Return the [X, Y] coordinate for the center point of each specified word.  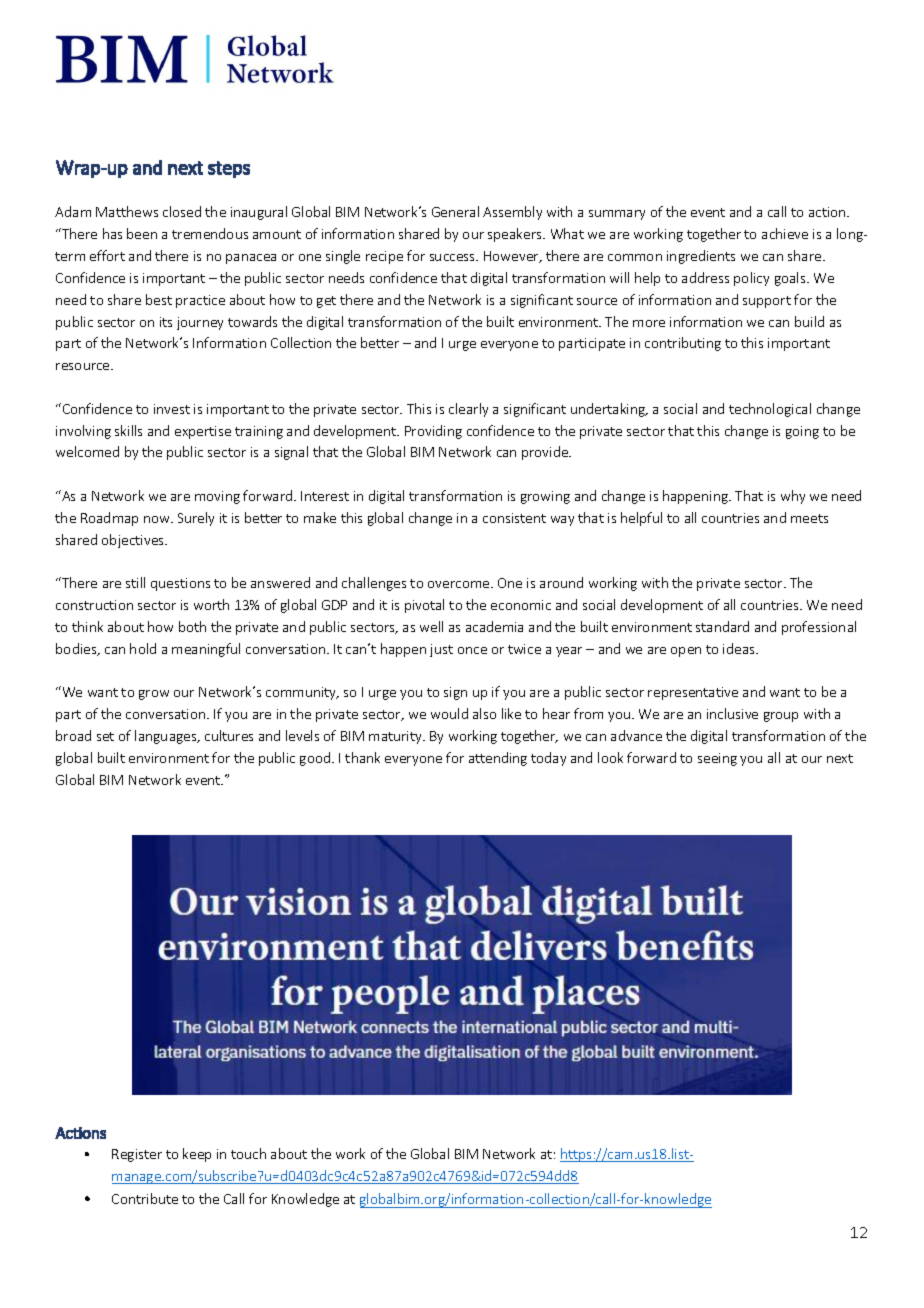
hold [143, 648]
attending [498, 759]
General [455, 211]
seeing [717, 759]
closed [182, 211]
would [449, 713]
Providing [433, 432]
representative [693, 693]
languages [167, 737]
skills [128, 430]
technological [770, 410]
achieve [785, 233]
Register [137, 1155]
